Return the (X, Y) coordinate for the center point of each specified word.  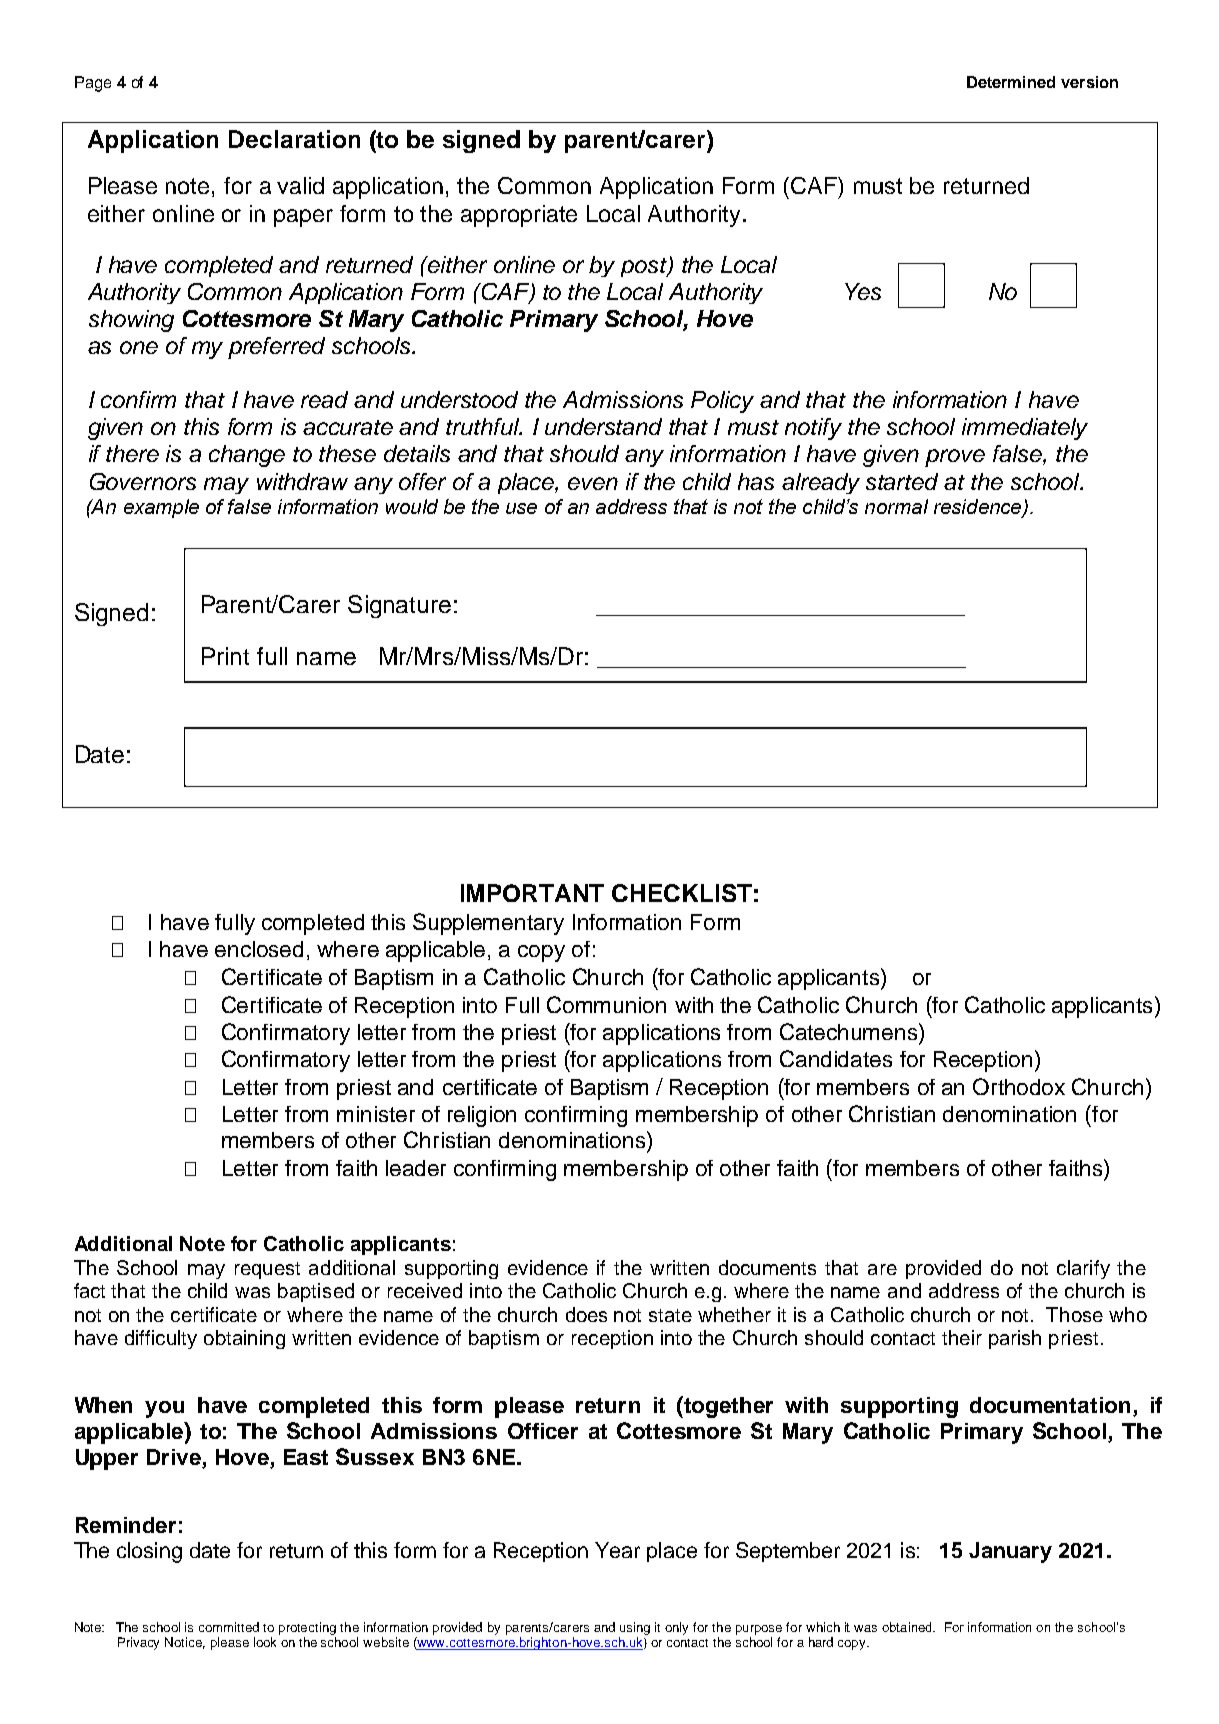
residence (979, 507)
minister (376, 1114)
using (635, 1628)
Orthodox (1019, 1086)
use (521, 508)
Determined (1011, 82)
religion (482, 1116)
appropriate (519, 216)
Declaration (294, 139)
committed (229, 1627)
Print (225, 656)
